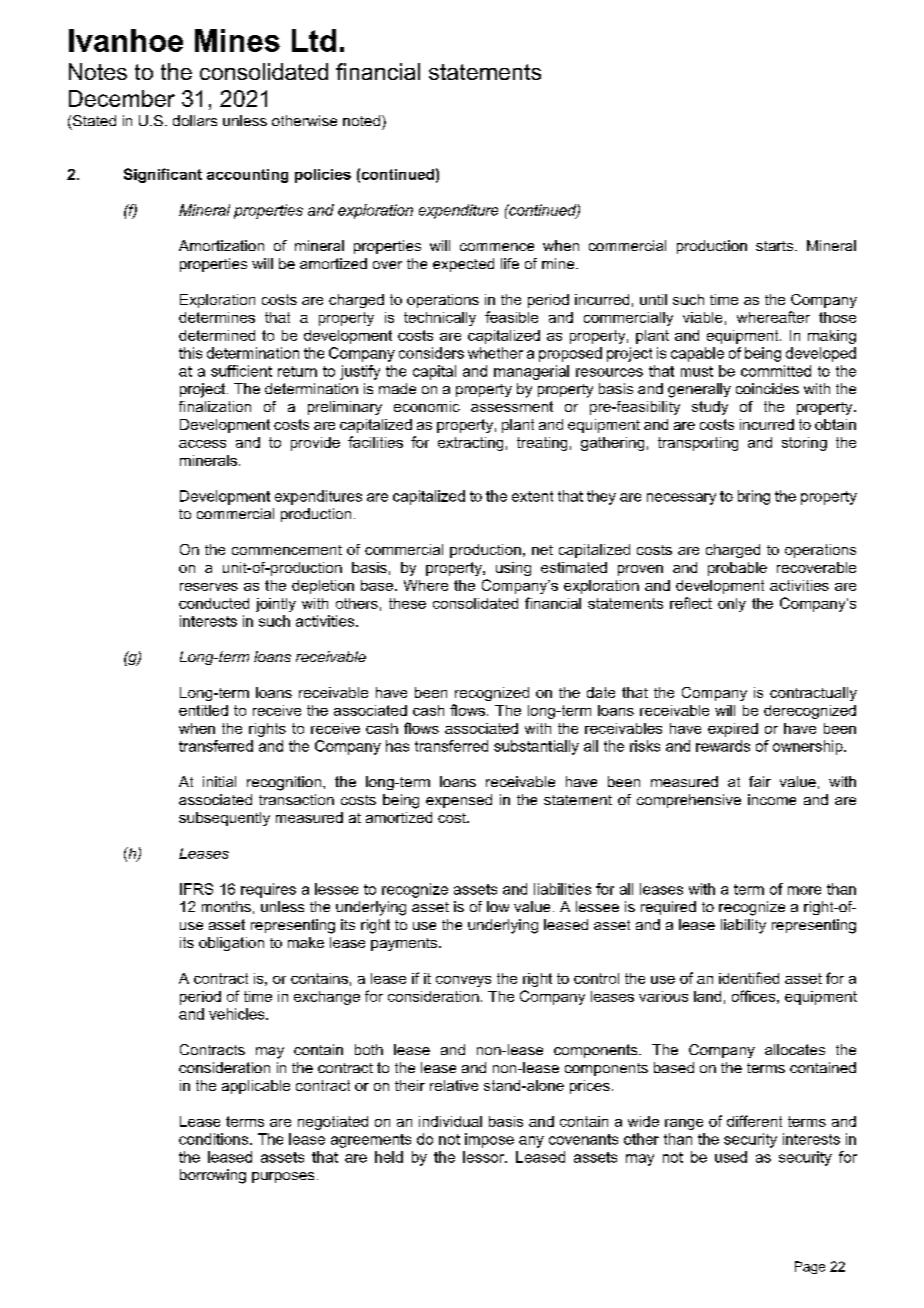 The height and width of the image is (1308, 924). I want to click on committed, so click(776, 371).
